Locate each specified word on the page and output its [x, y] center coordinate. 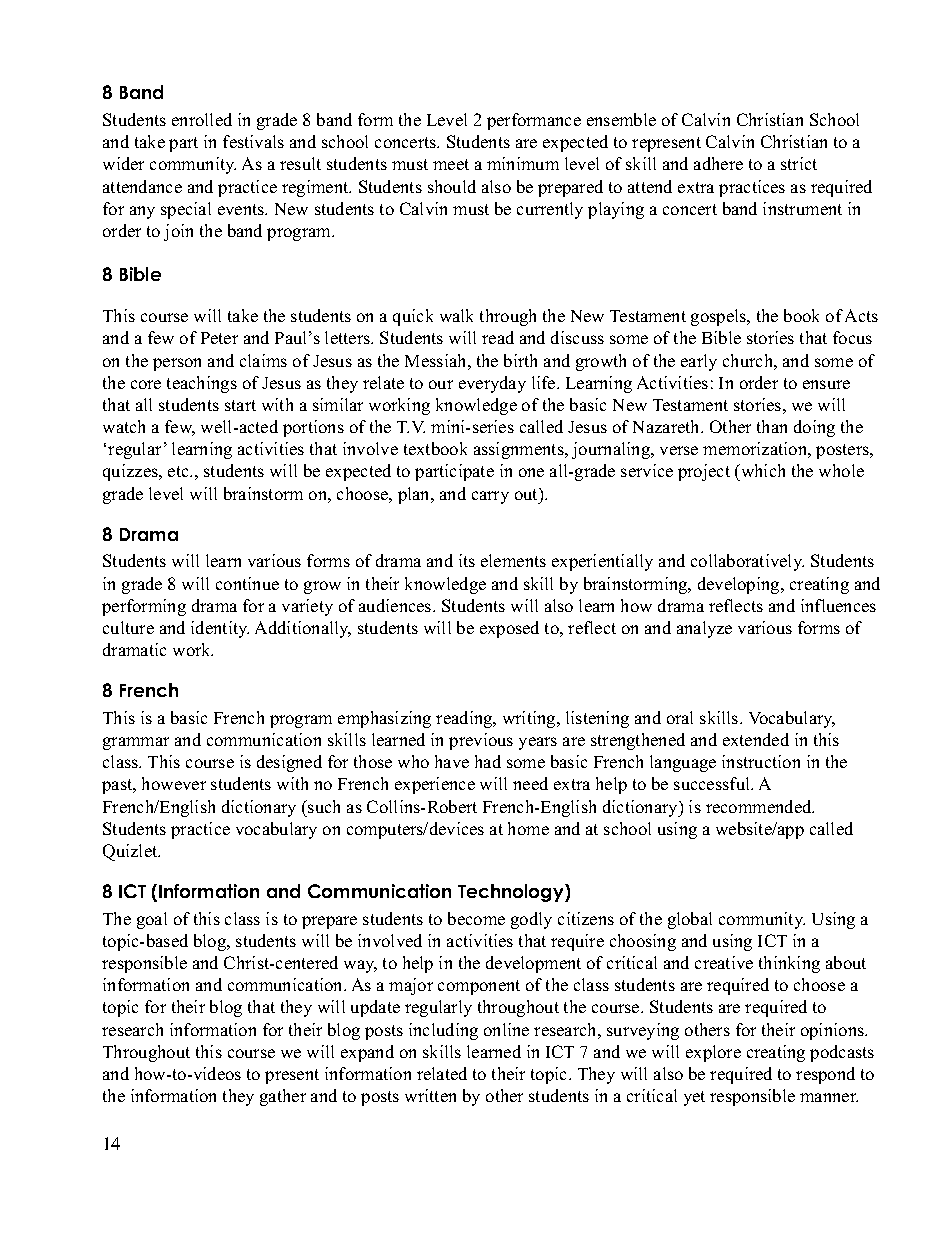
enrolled [202, 119]
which [761, 472]
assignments [520, 450]
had [488, 761]
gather [283, 1097]
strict [799, 163]
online [506, 1029]
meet [451, 164]
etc [179, 471]
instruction [761, 761]
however [174, 783]
